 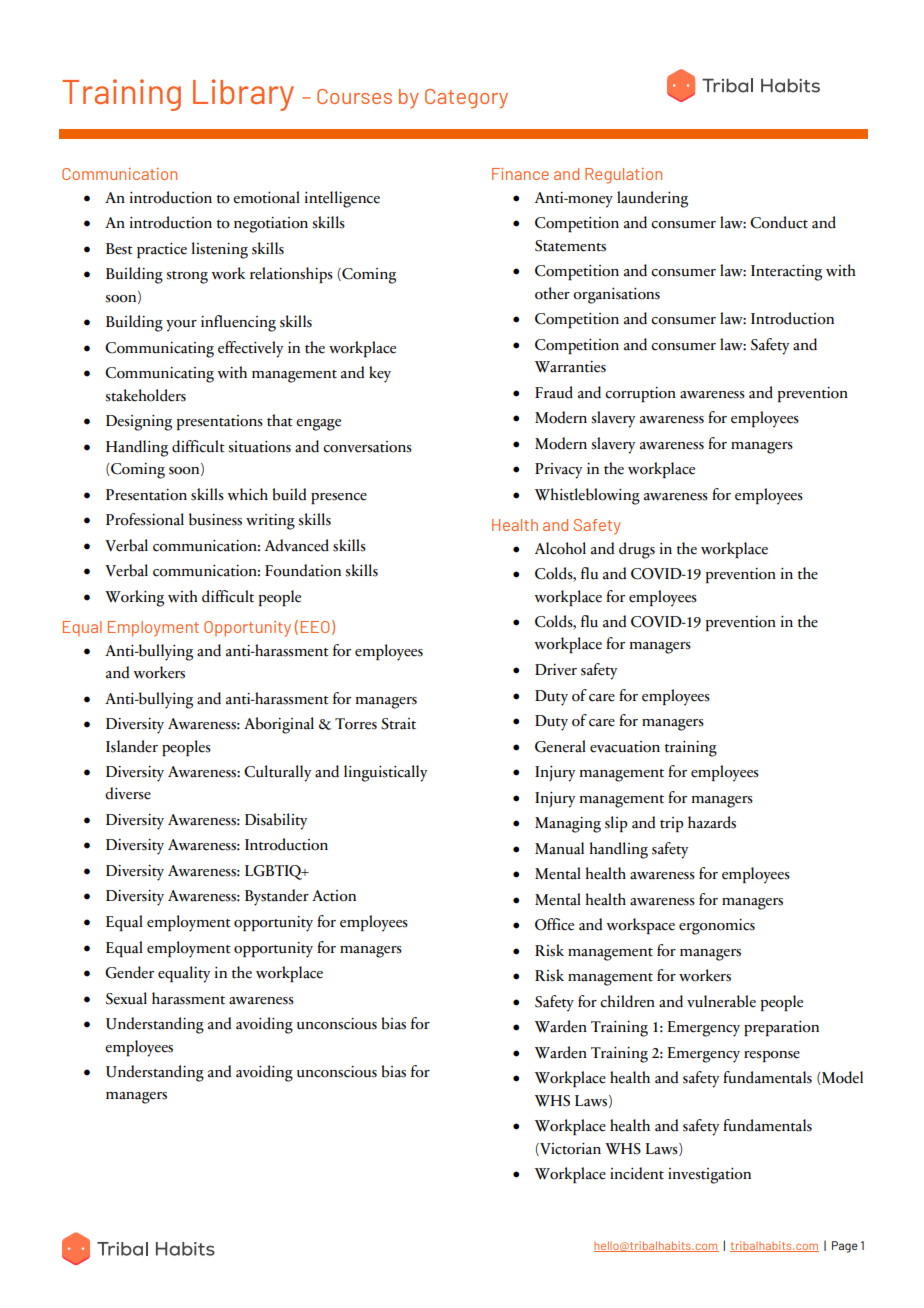 I want to click on Privacy, so click(x=558, y=471).
